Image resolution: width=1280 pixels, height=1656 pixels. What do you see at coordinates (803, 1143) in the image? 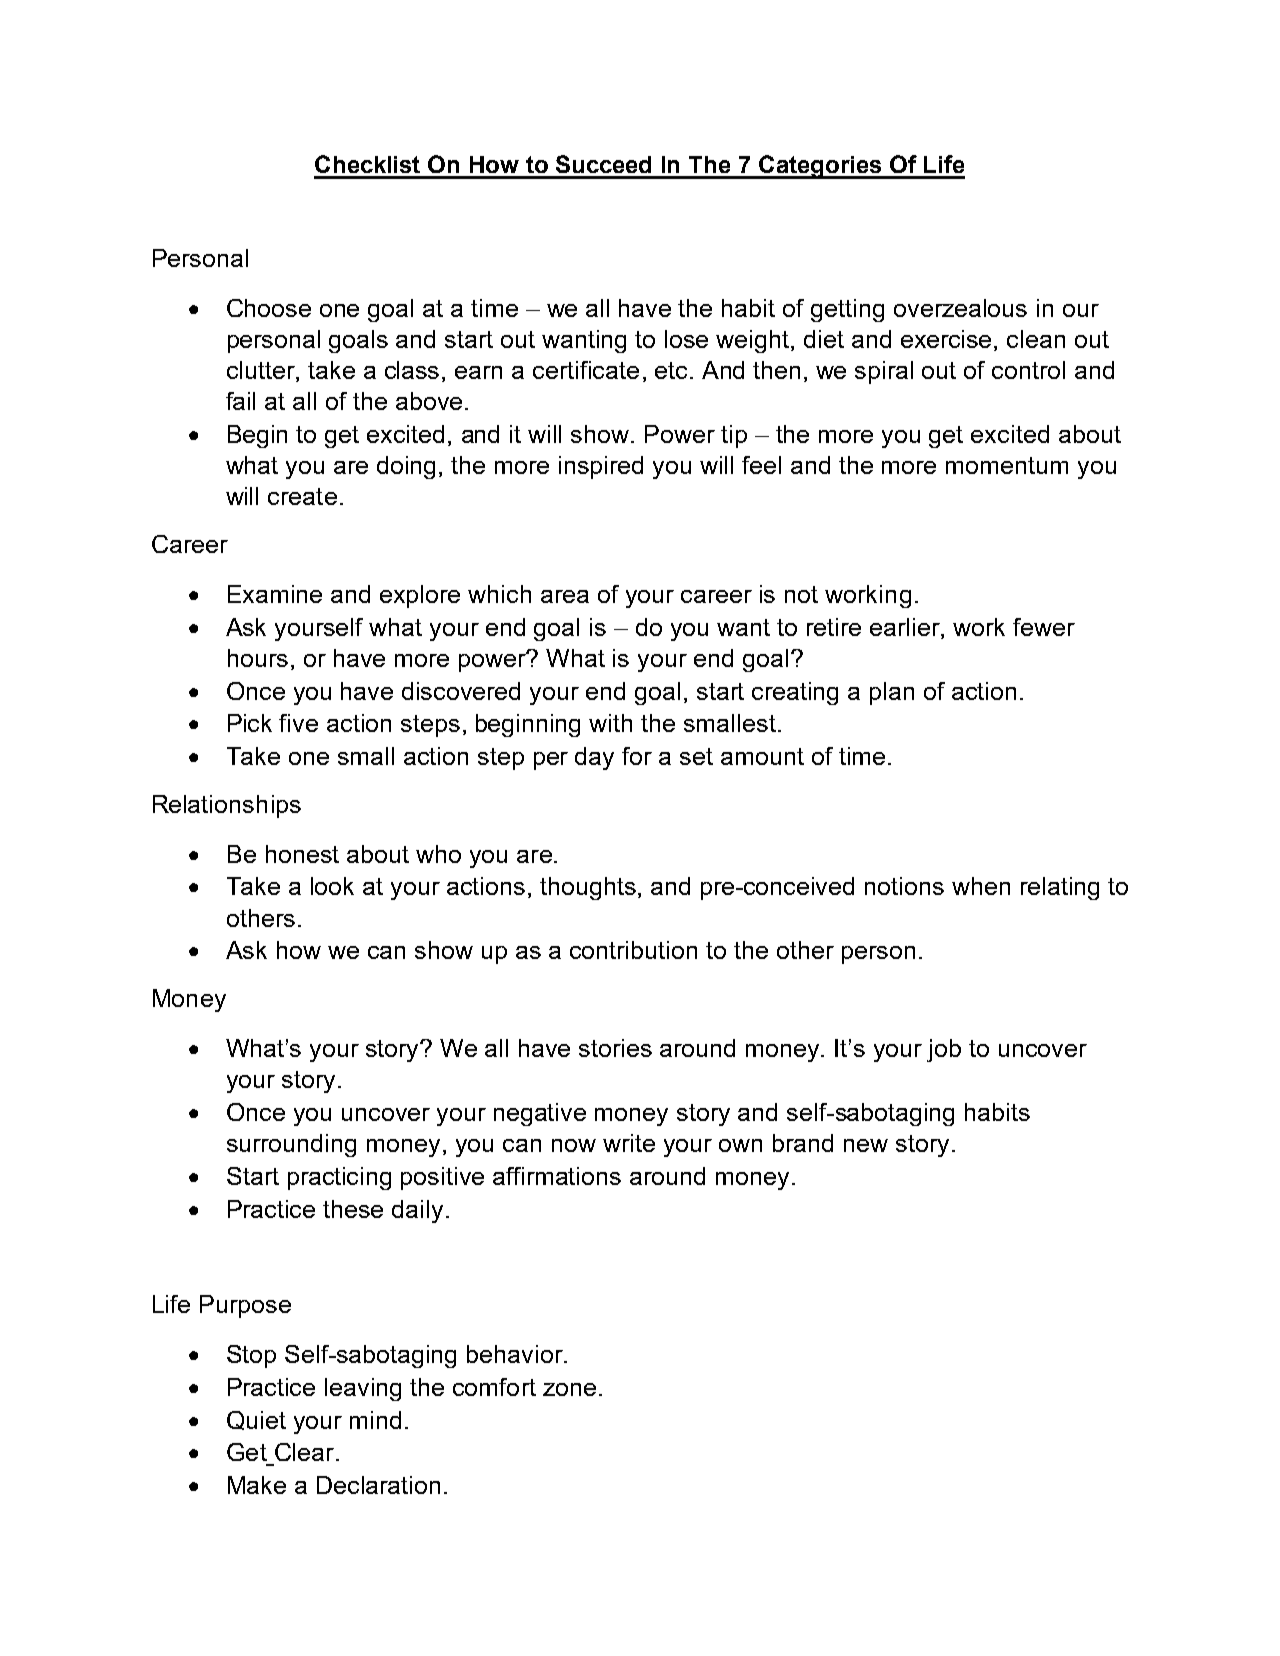
I see `brand` at bounding box center [803, 1143].
